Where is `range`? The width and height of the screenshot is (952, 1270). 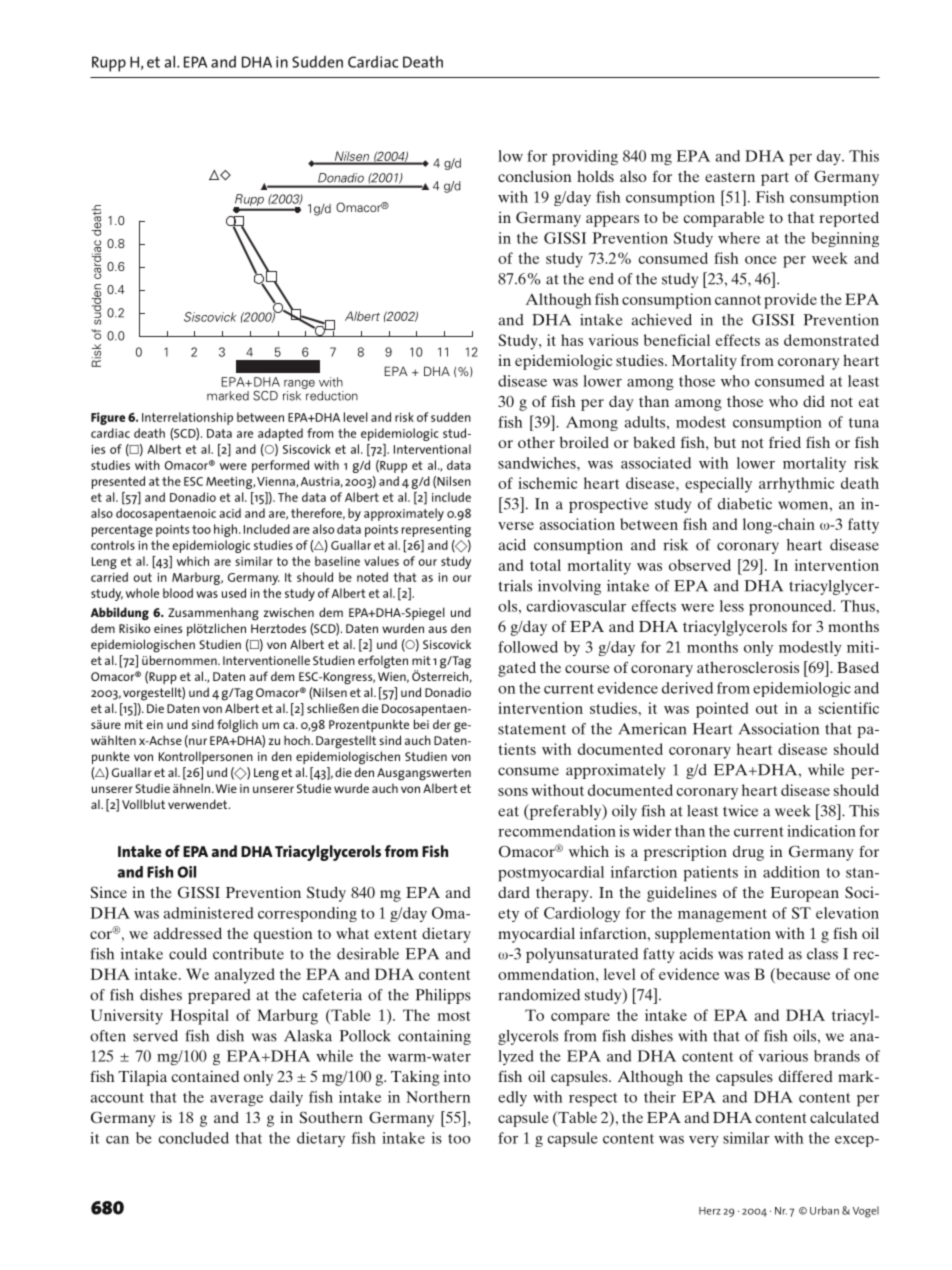 range is located at coordinates (299, 384).
